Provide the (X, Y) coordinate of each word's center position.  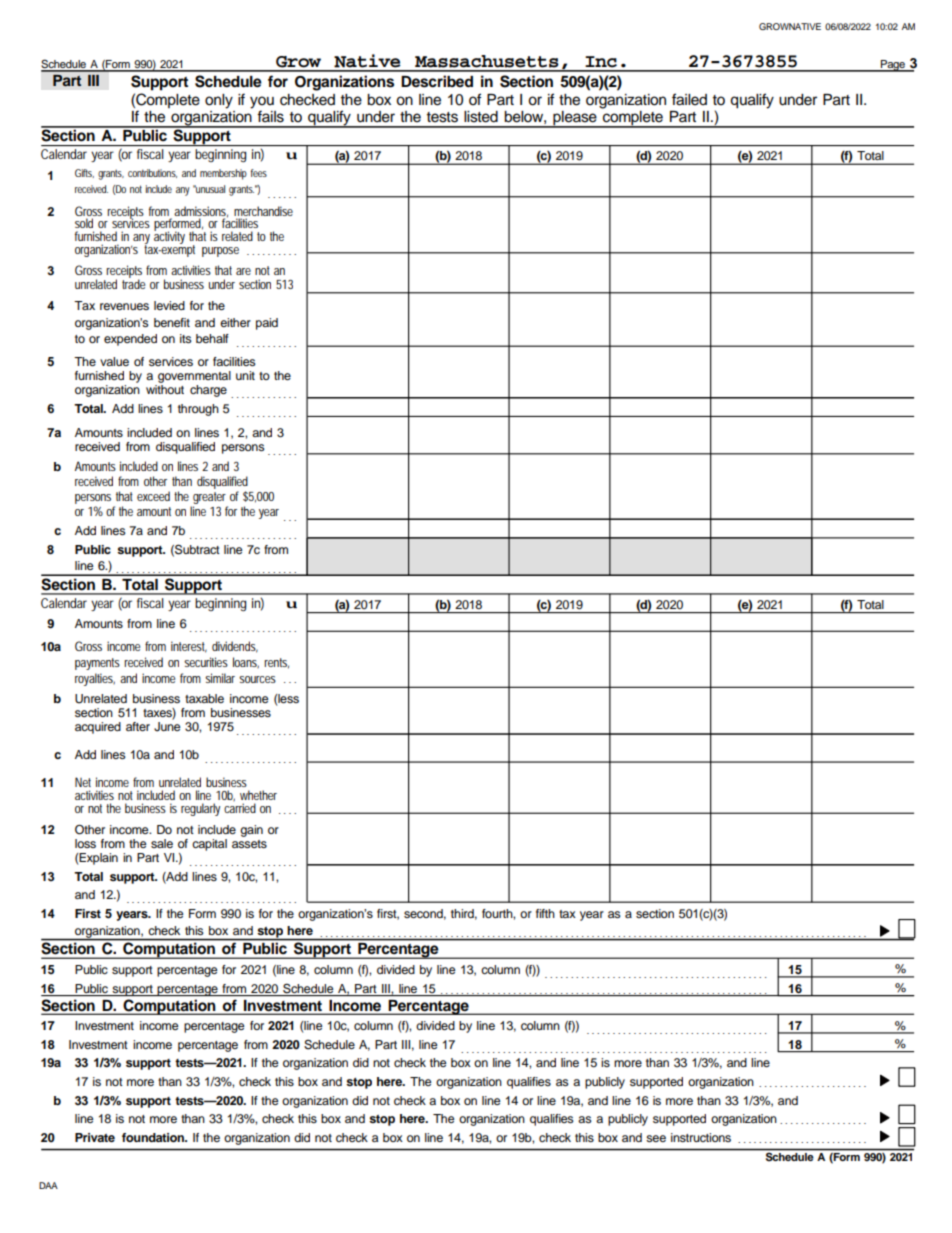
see (656, 1138)
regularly (200, 809)
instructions (701, 1137)
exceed (153, 496)
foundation (154, 1137)
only (219, 101)
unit (245, 375)
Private (95, 1137)
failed (689, 99)
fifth (545, 913)
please (575, 119)
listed (481, 117)
